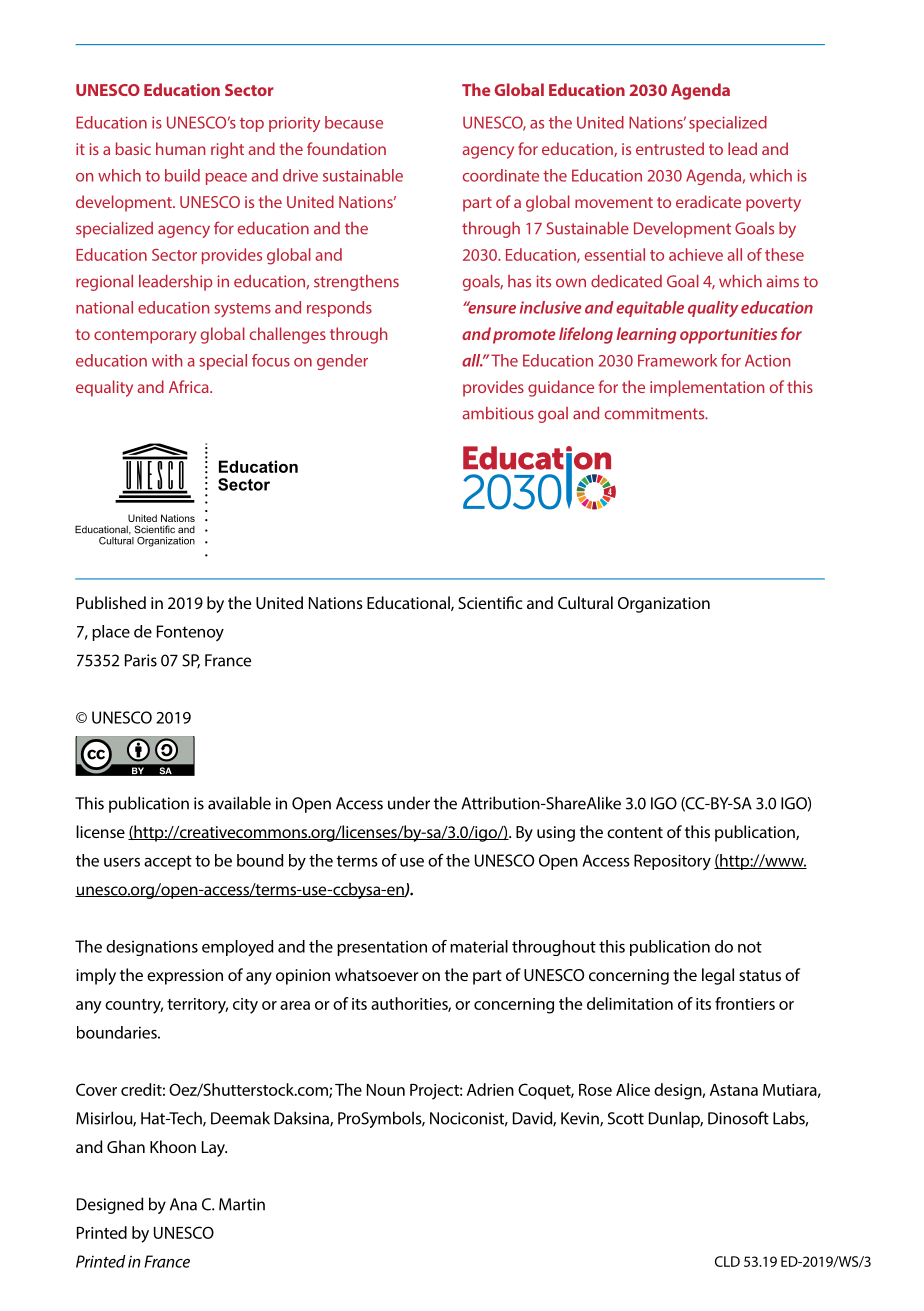 This page has width=924, height=1311. I want to click on coordinate, so click(501, 175).
